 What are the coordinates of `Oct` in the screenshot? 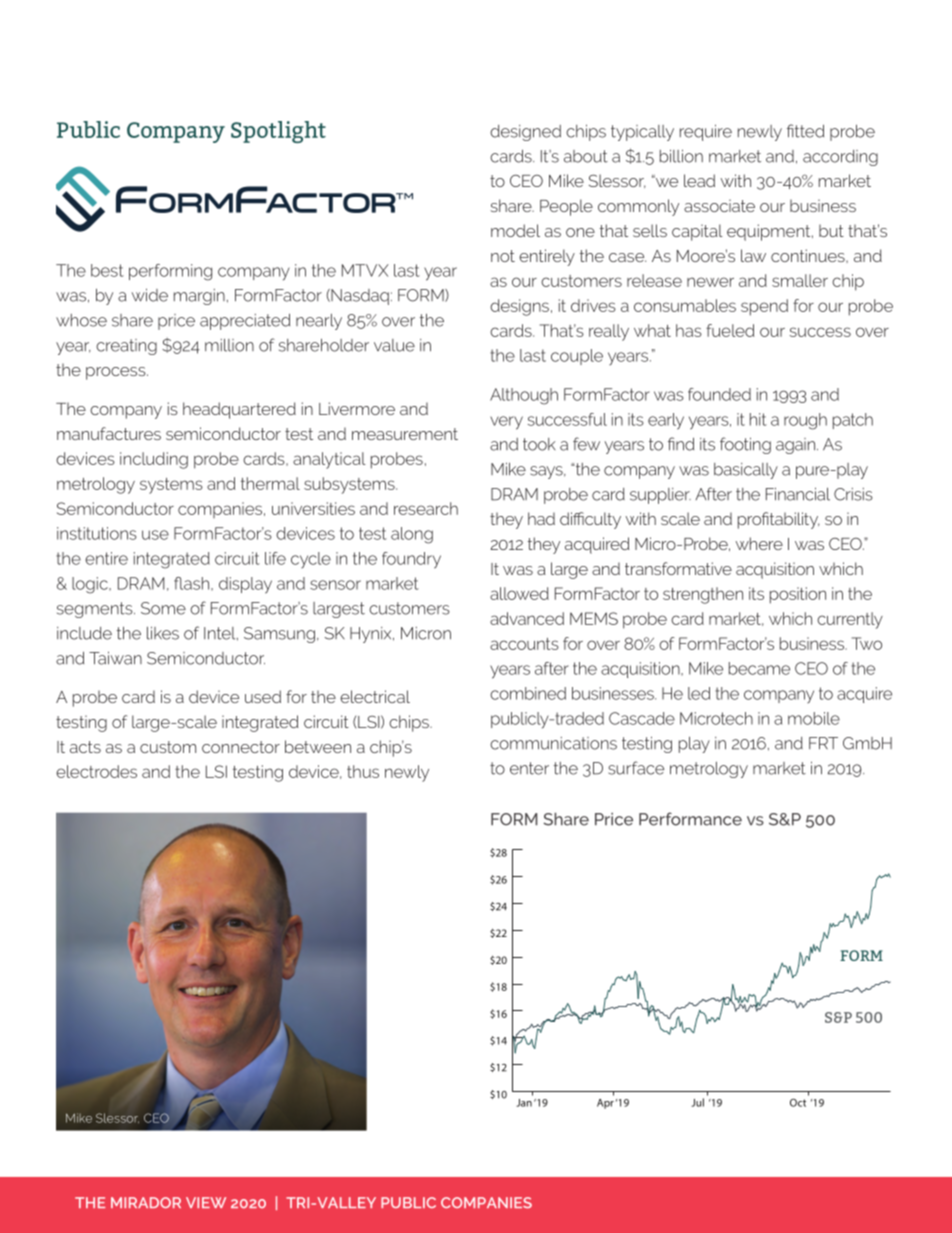 It's located at (798, 1102).
